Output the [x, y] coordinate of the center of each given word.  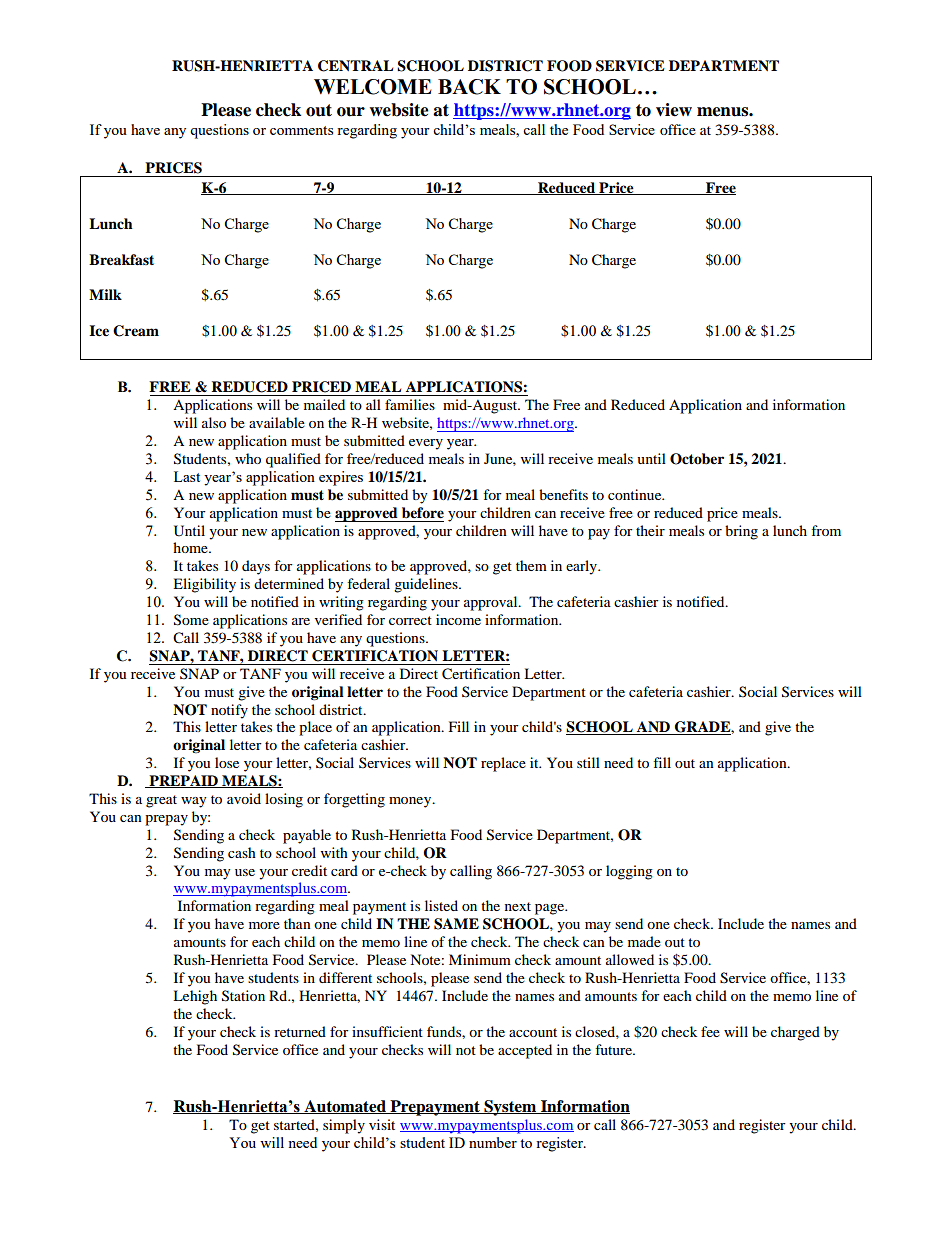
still [588, 762]
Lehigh [195, 997]
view [674, 110]
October [697, 459]
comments [301, 130]
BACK [469, 87]
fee [710, 1031]
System [510, 1108]
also [214, 422]
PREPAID [183, 781]
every [426, 444]
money [411, 802]
